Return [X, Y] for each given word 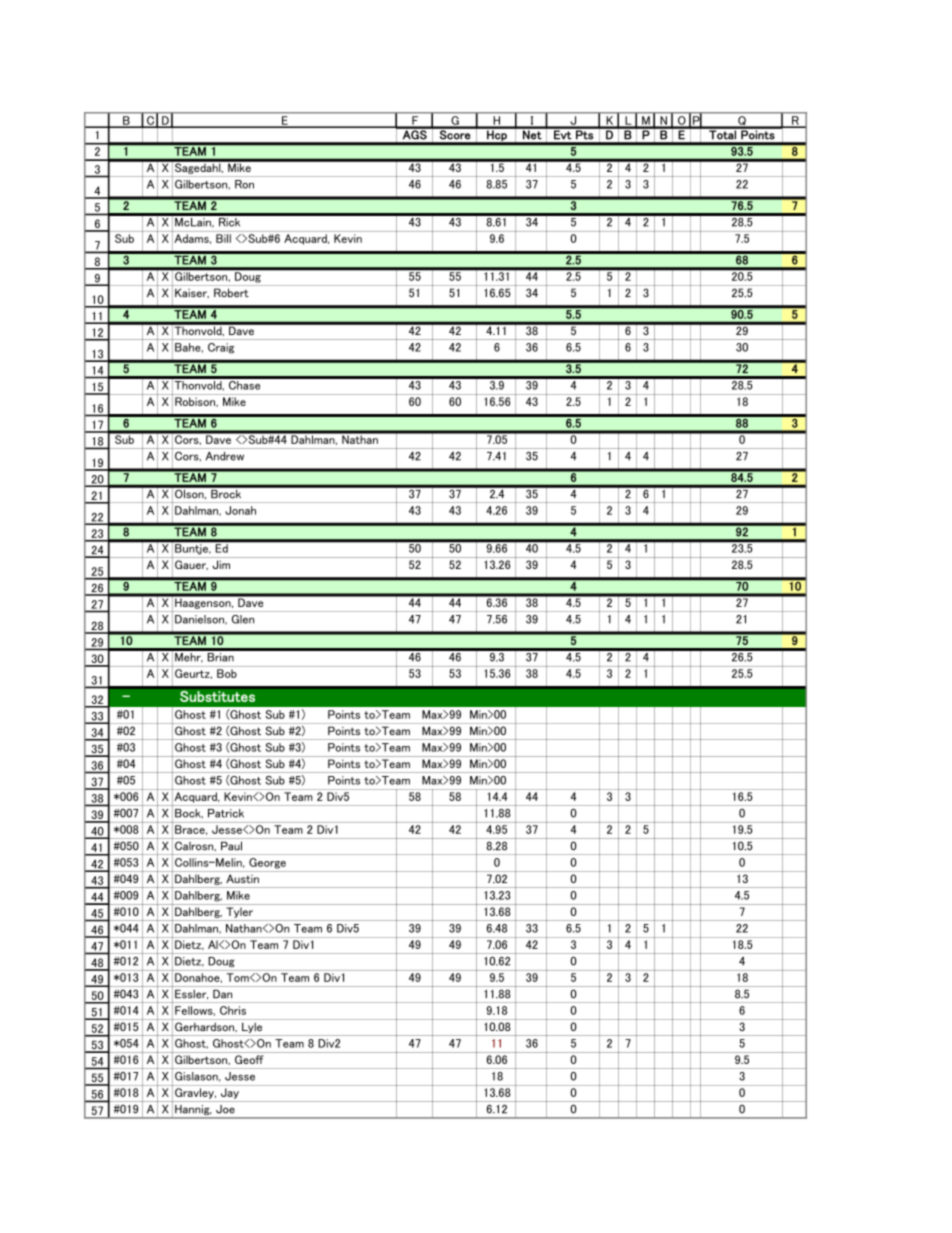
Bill [223, 238]
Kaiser [192, 293]
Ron [244, 184]
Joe [225, 1109]
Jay [230, 1093]
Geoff [249, 1059]
